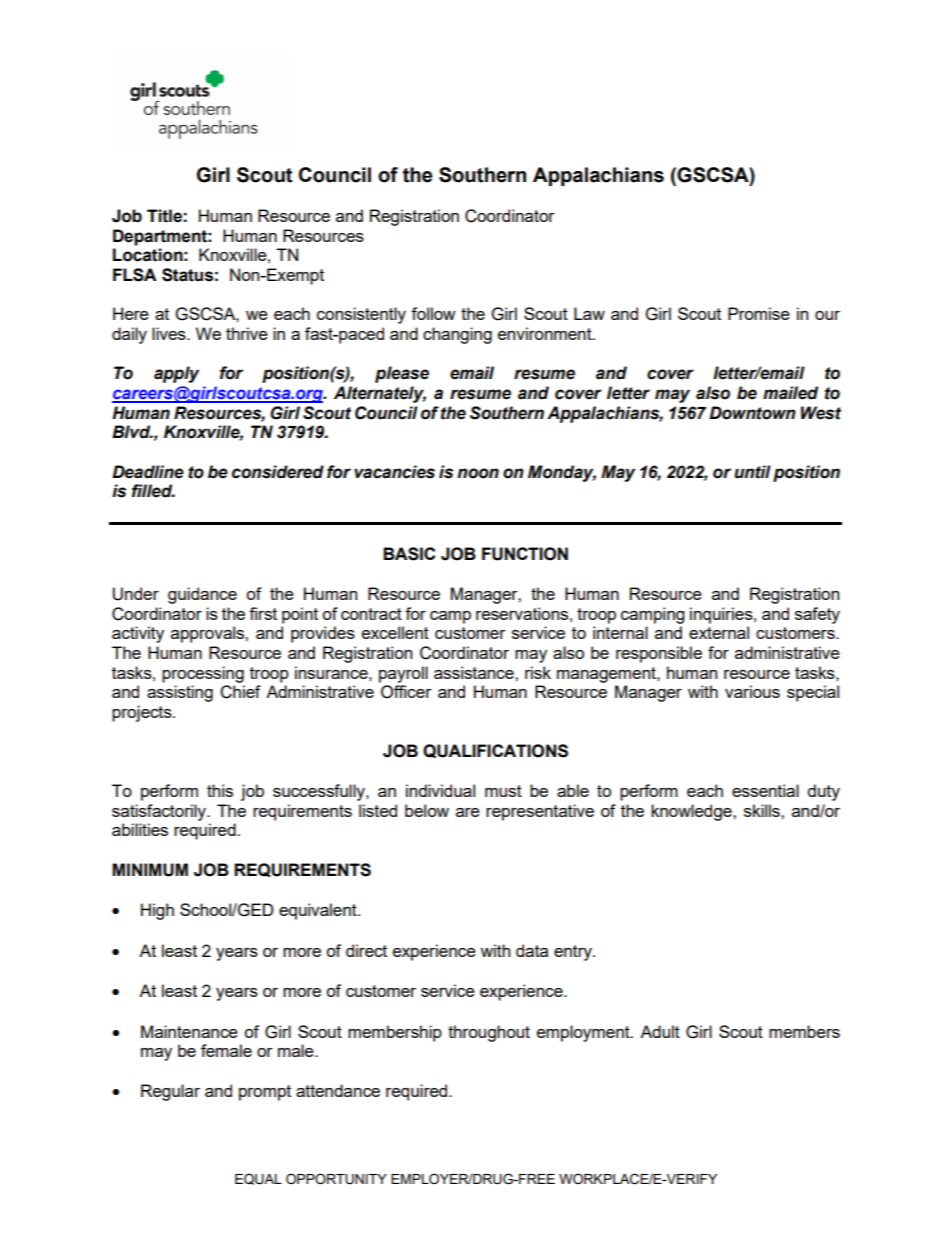  What do you see at coordinates (164, 216) in the screenshot?
I see `Title` at bounding box center [164, 216].
